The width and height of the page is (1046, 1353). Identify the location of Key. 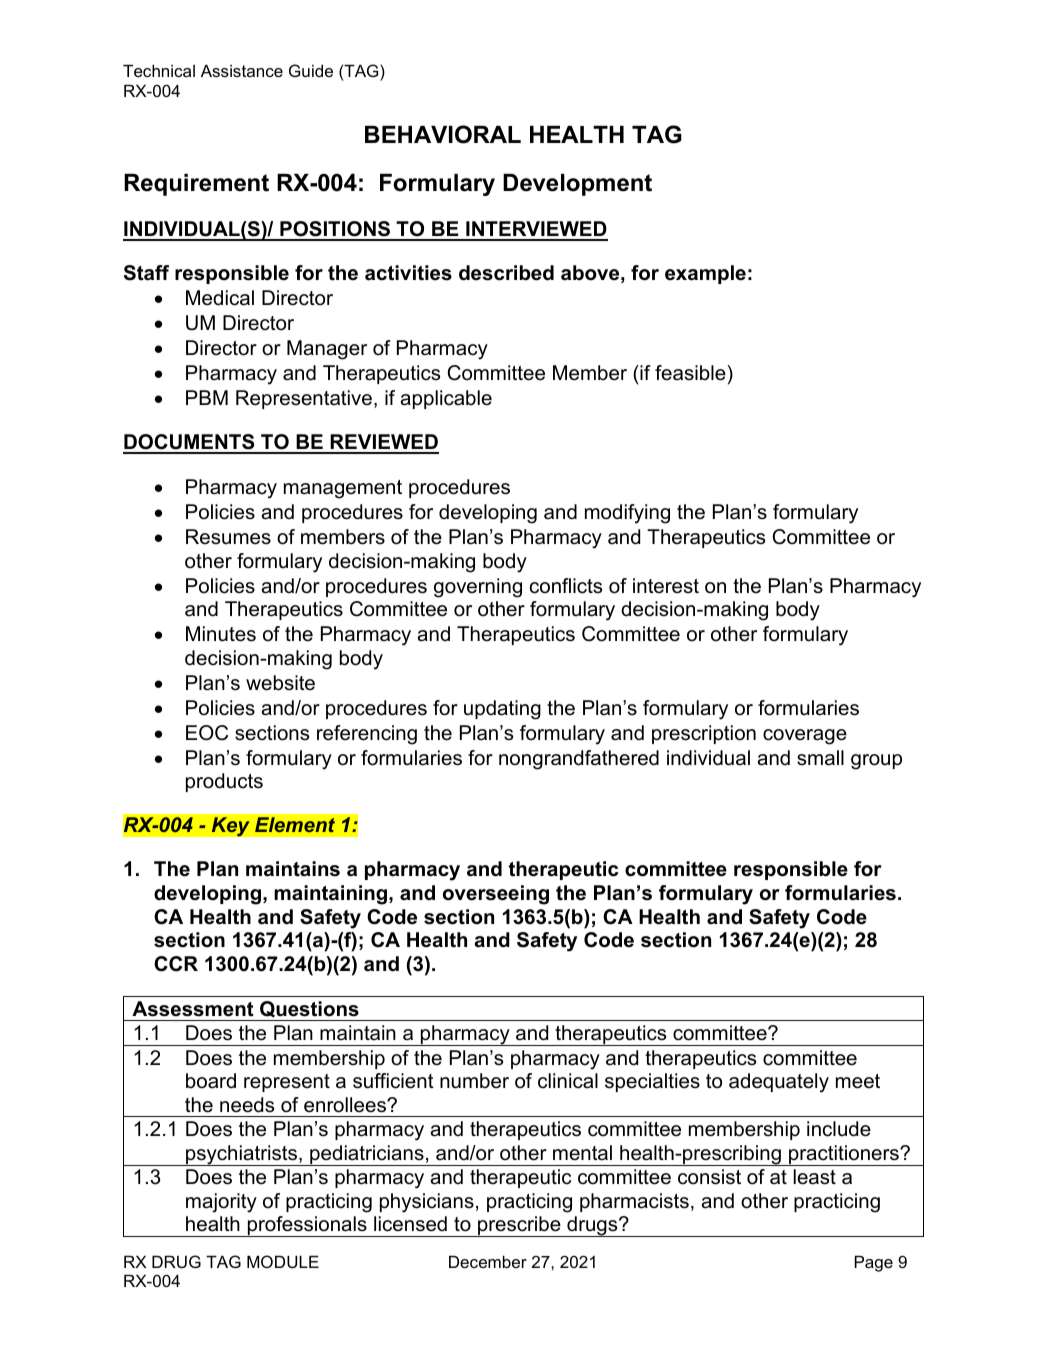
(230, 827).
